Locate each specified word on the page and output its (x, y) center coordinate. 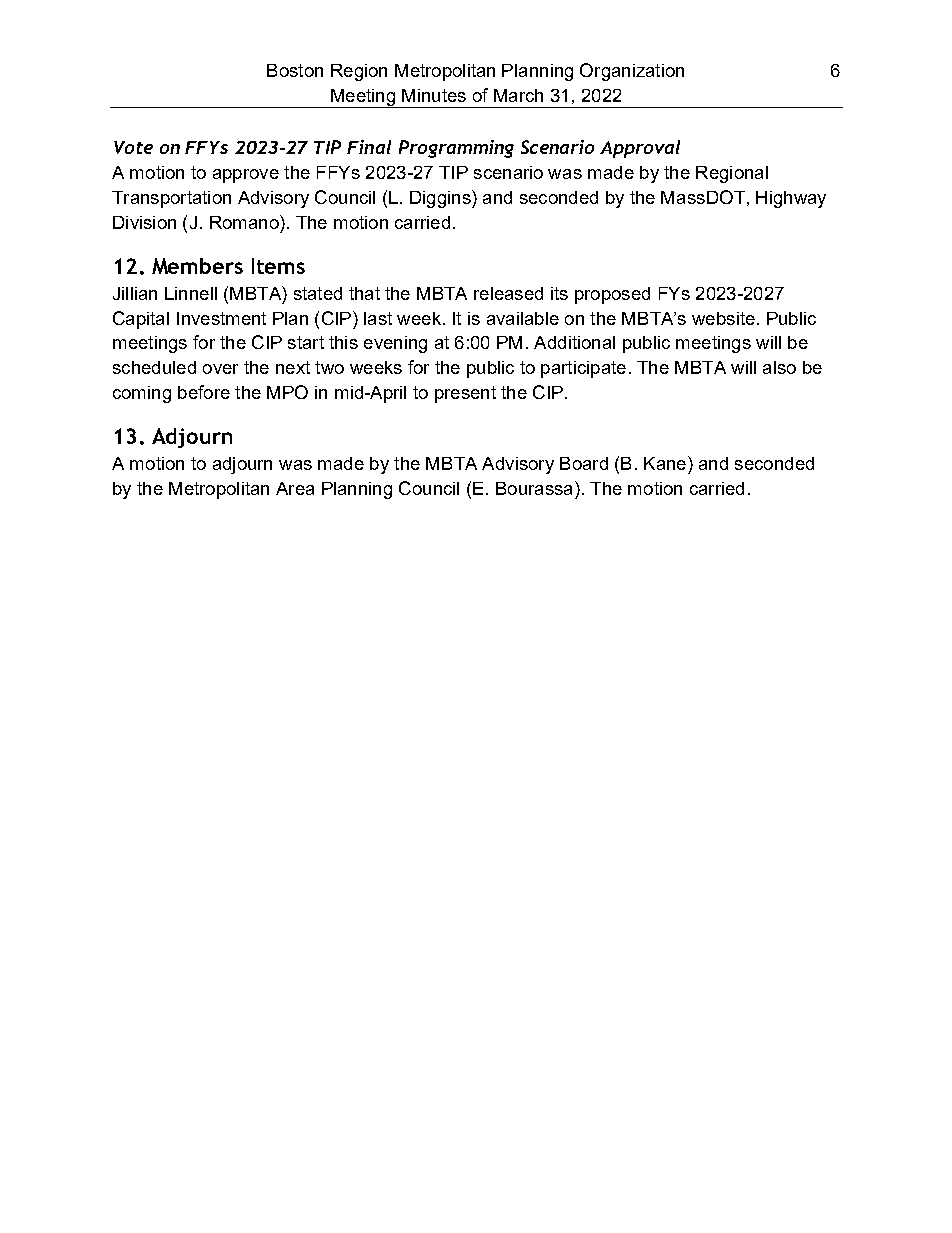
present (465, 394)
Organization (632, 72)
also (779, 367)
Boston (295, 70)
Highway (791, 199)
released (508, 293)
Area (295, 488)
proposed (612, 295)
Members (197, 266)
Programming (456, 149)
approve (246, 176)
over (220, 369)
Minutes (434, 95)
